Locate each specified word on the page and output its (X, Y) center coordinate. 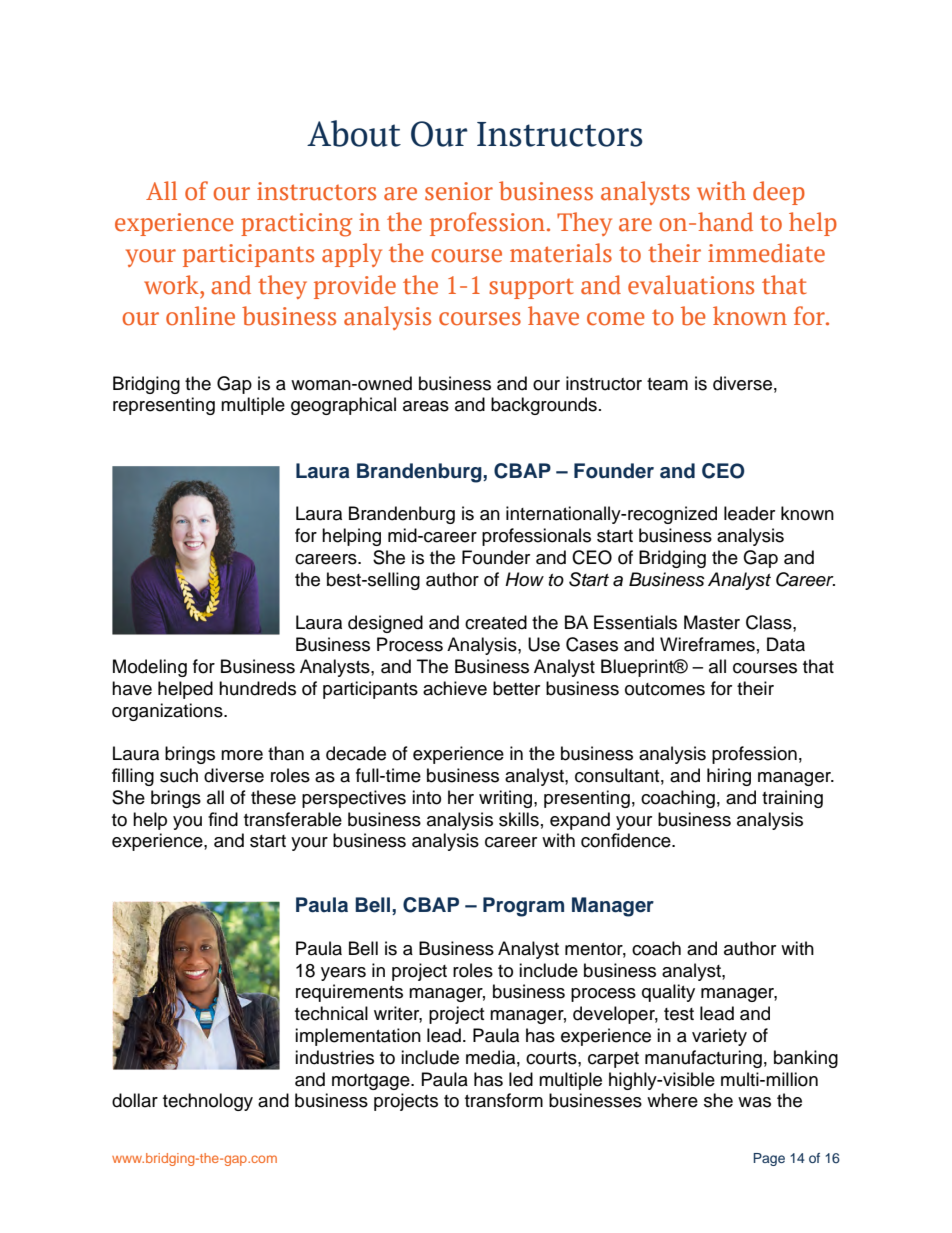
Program (523, 907)
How (524, 579)
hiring (729, 777)
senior (459, 191)
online (200, 316)
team (667, 384)
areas (426, 406)
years (343, 974)
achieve (455, 688)
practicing (296, 225)
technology (208, 1102)
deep (779, 193)
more (242, 755)
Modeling (150, 668)
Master (712, 622)
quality (668, 993)
